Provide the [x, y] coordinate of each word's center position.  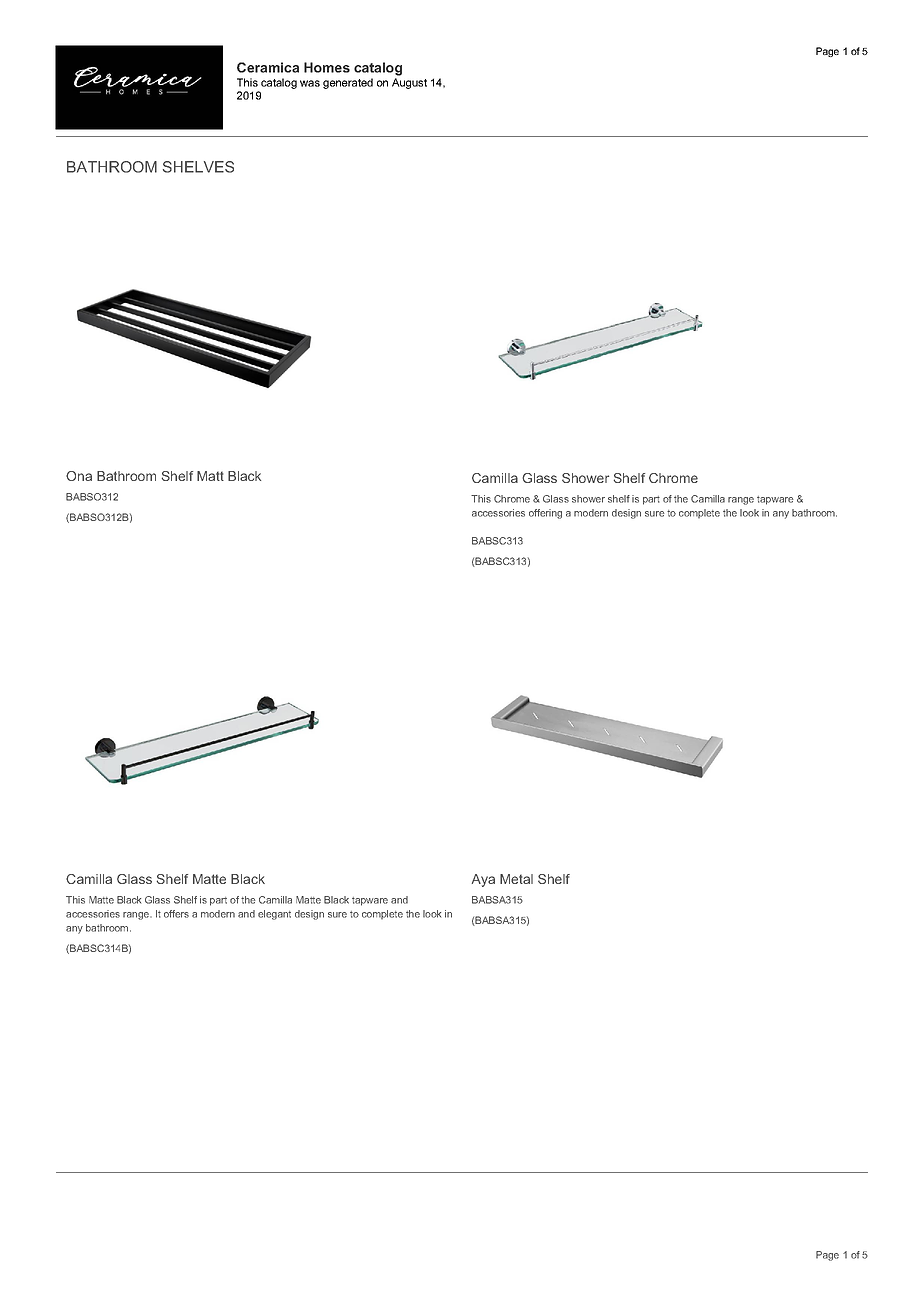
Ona [79, 476]
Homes [327, 67]
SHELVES [198, 167]
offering [545, 514]
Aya [483, 880]
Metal [516, 879]
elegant [274, 915]
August [409, 83]
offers [176, 914]
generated [348, 83]
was [310, 83]
